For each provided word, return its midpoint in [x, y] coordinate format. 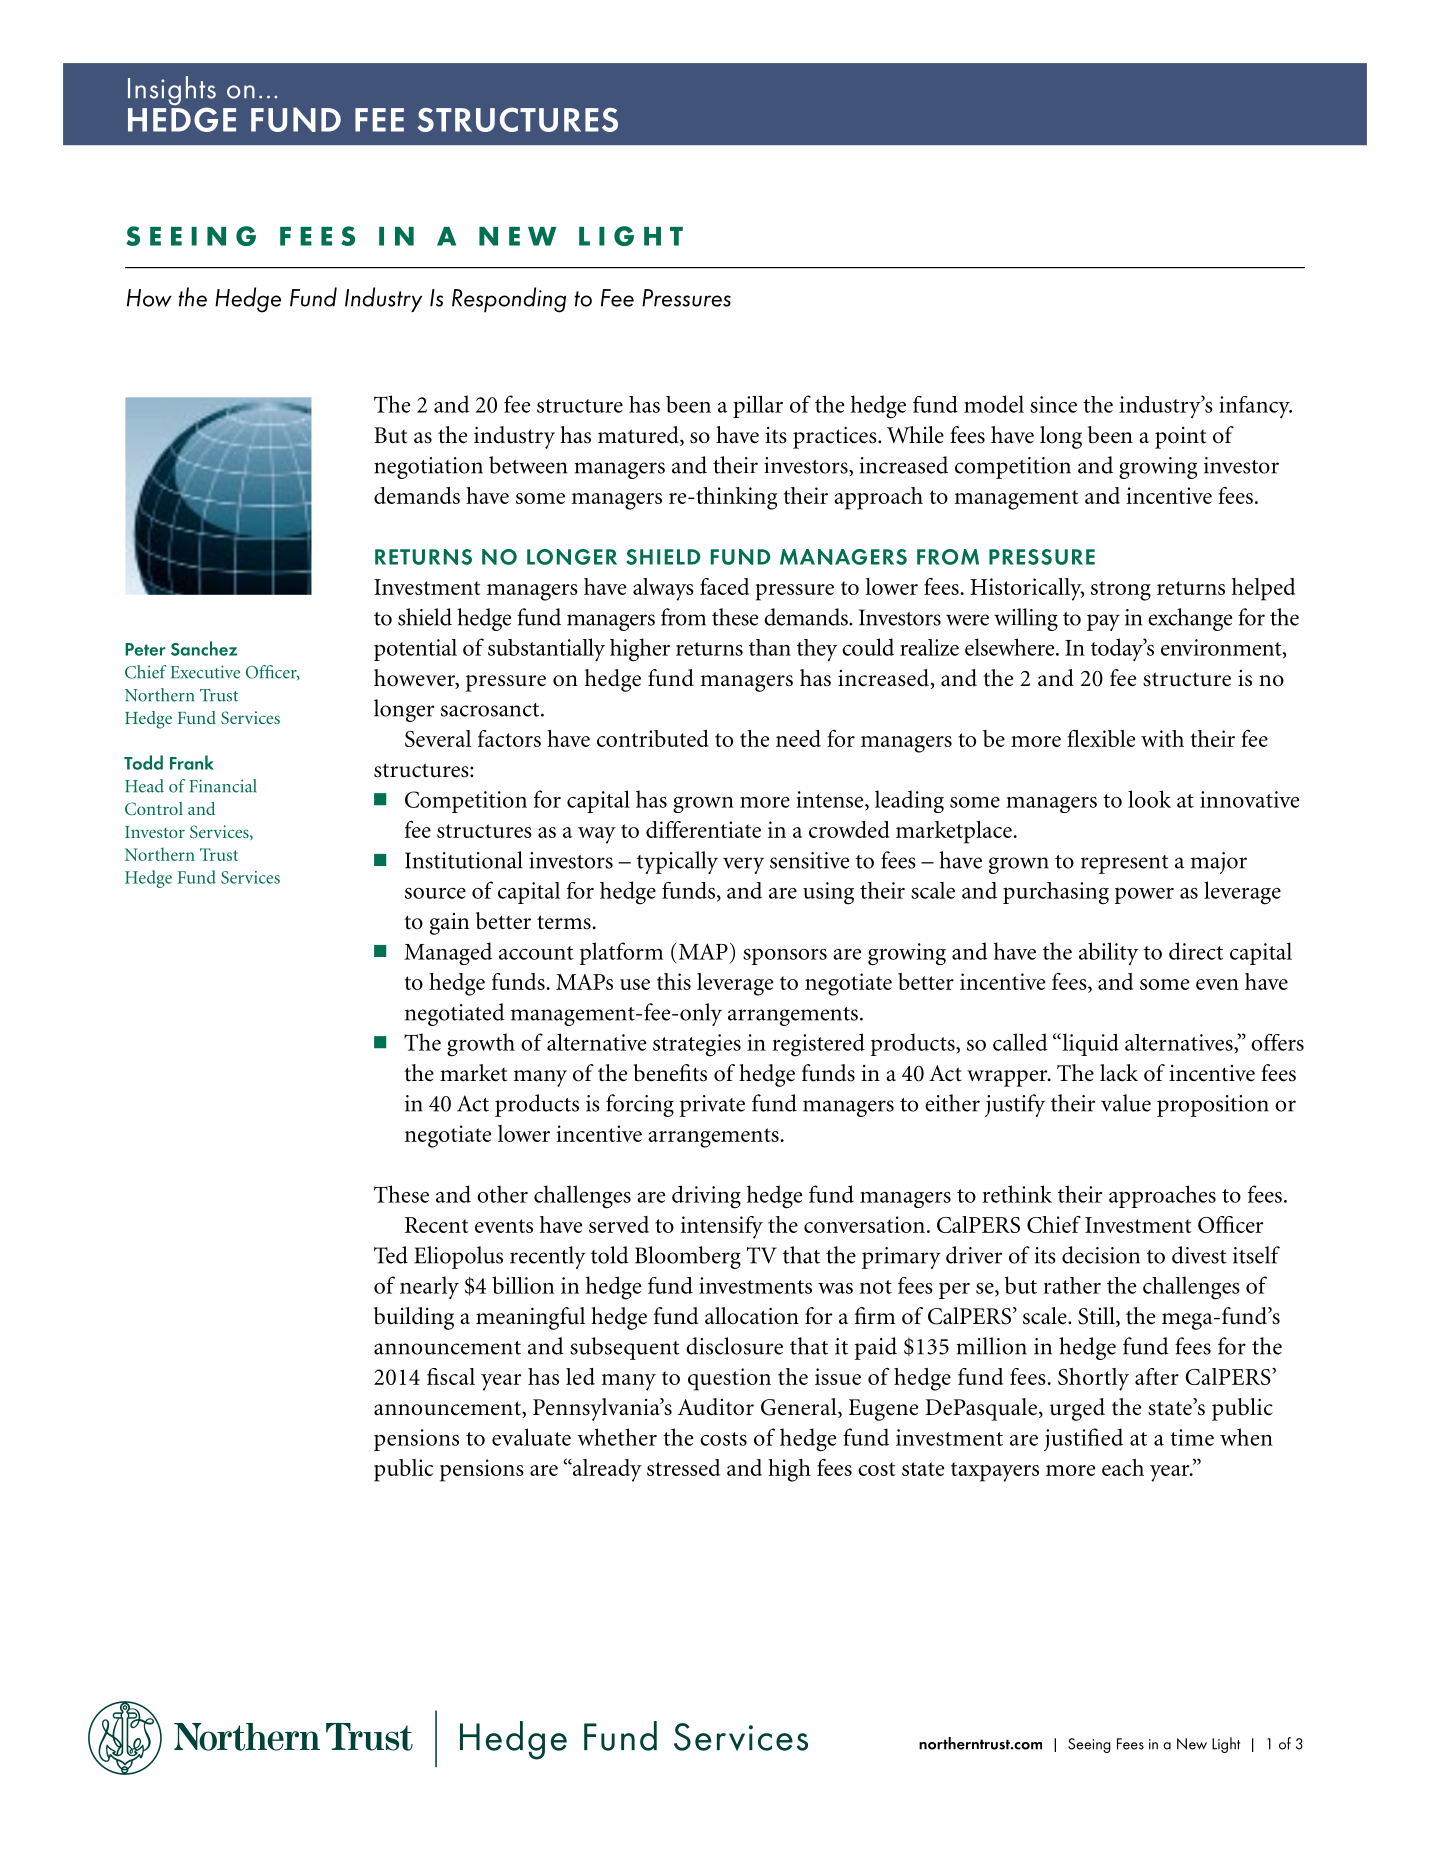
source [435, 893]
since [1053, 404]
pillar [758, 406]
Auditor [716, 1407]
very [743, 865]
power [1144, 896]
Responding [509, 300]
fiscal [451, 1376]
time [1192, 1437]
